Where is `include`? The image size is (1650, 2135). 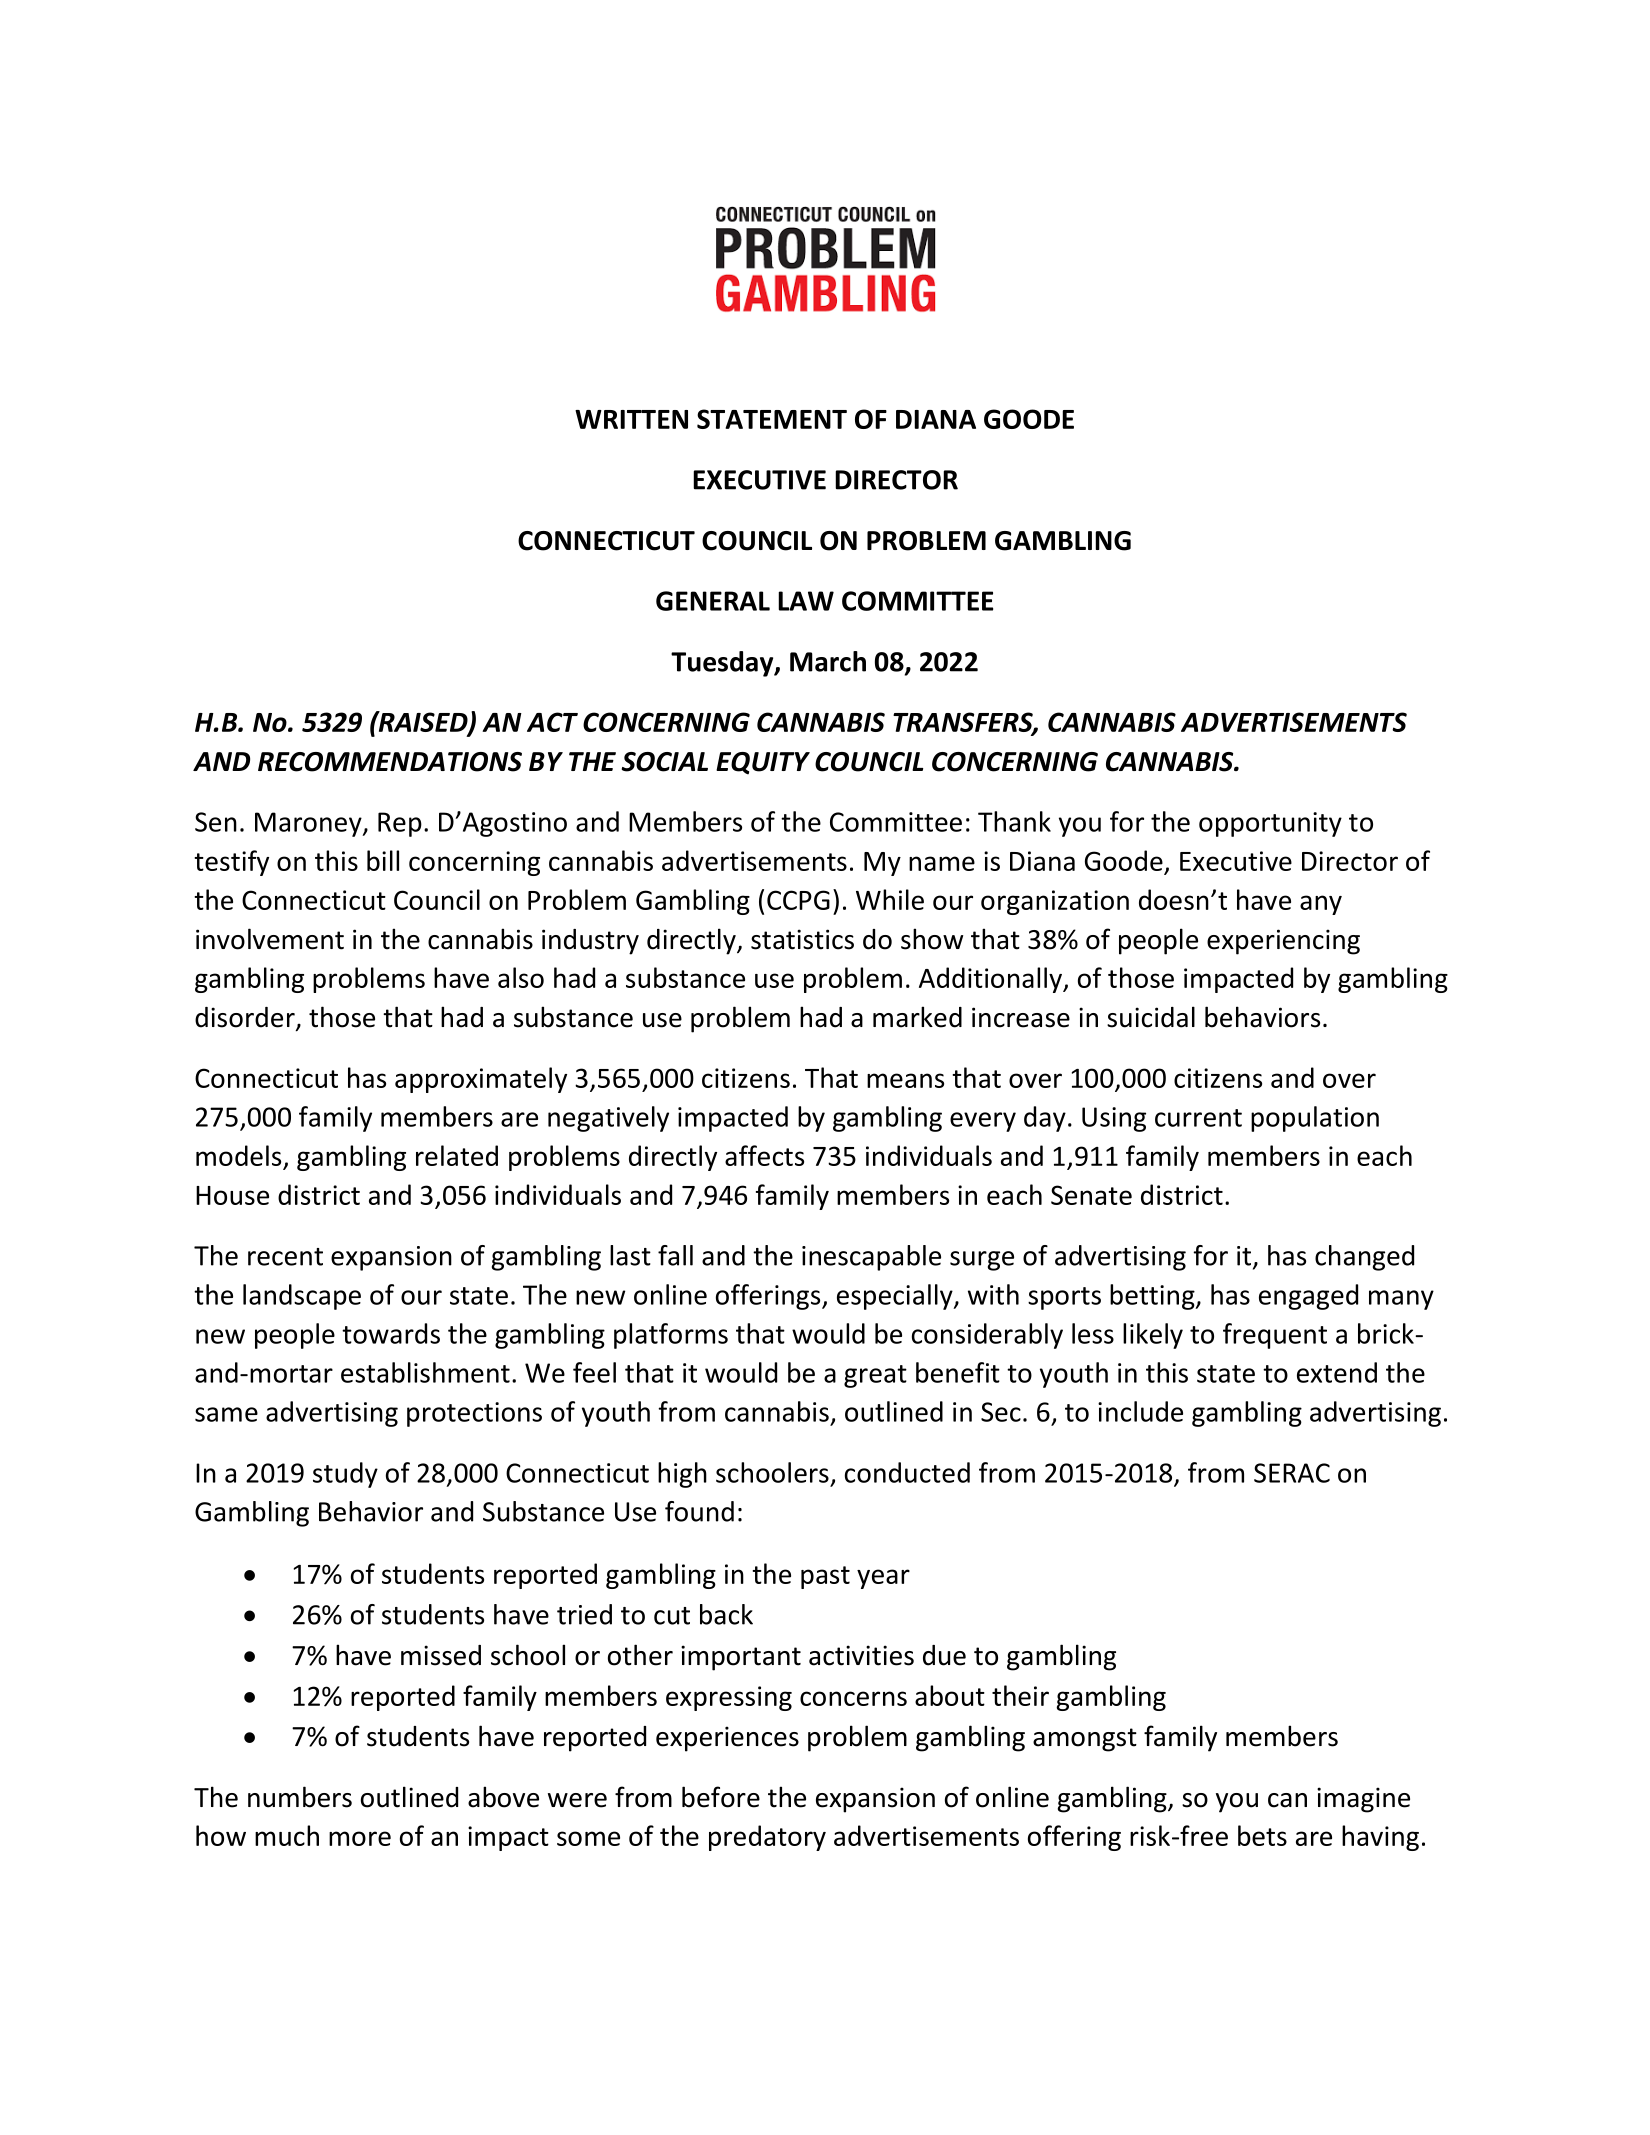 include is located at coordinates (1140, 1411).
